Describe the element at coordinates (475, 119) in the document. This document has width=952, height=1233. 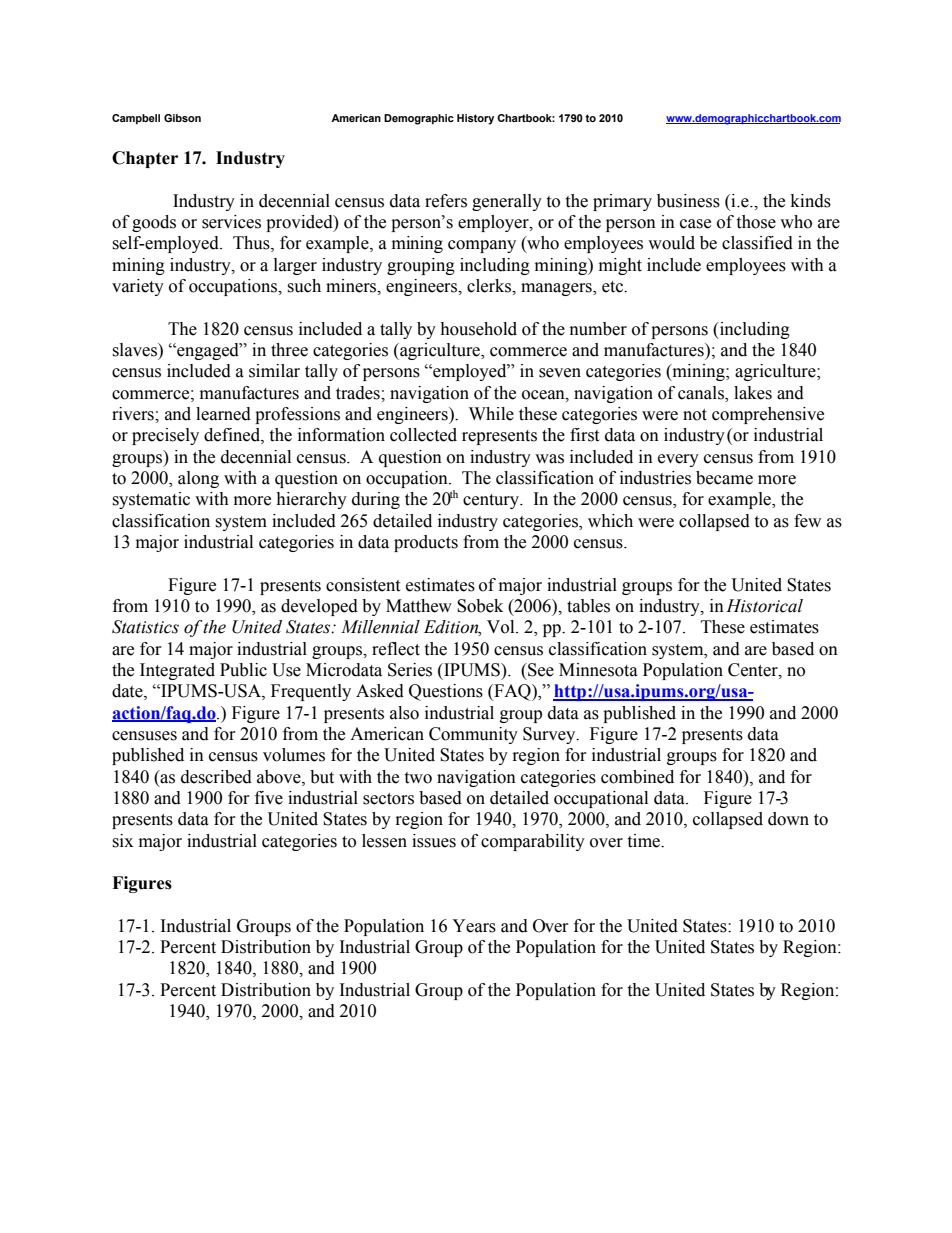
I see `History` at that location.
